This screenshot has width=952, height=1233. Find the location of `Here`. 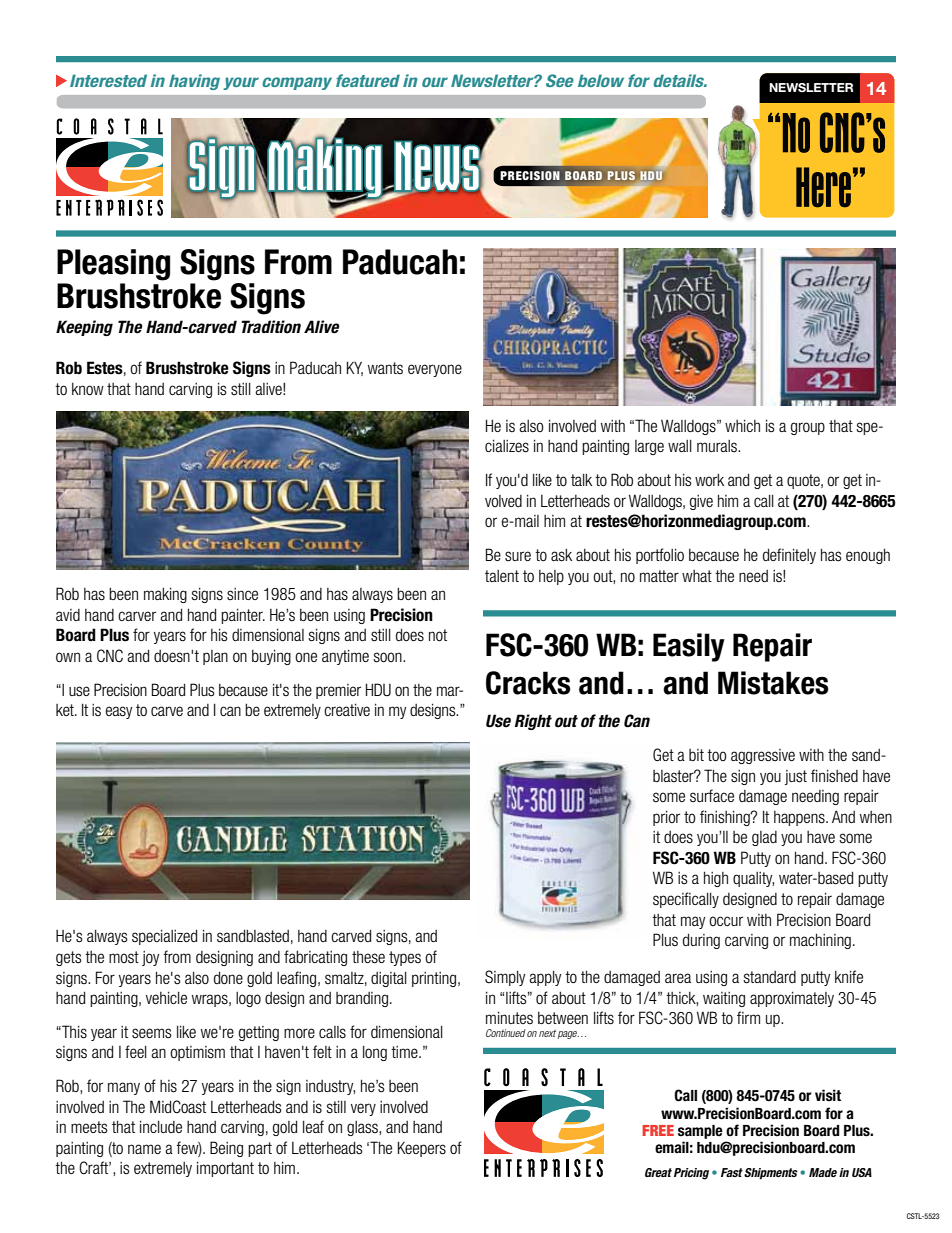

Here is located at coordinates (823, 187).
